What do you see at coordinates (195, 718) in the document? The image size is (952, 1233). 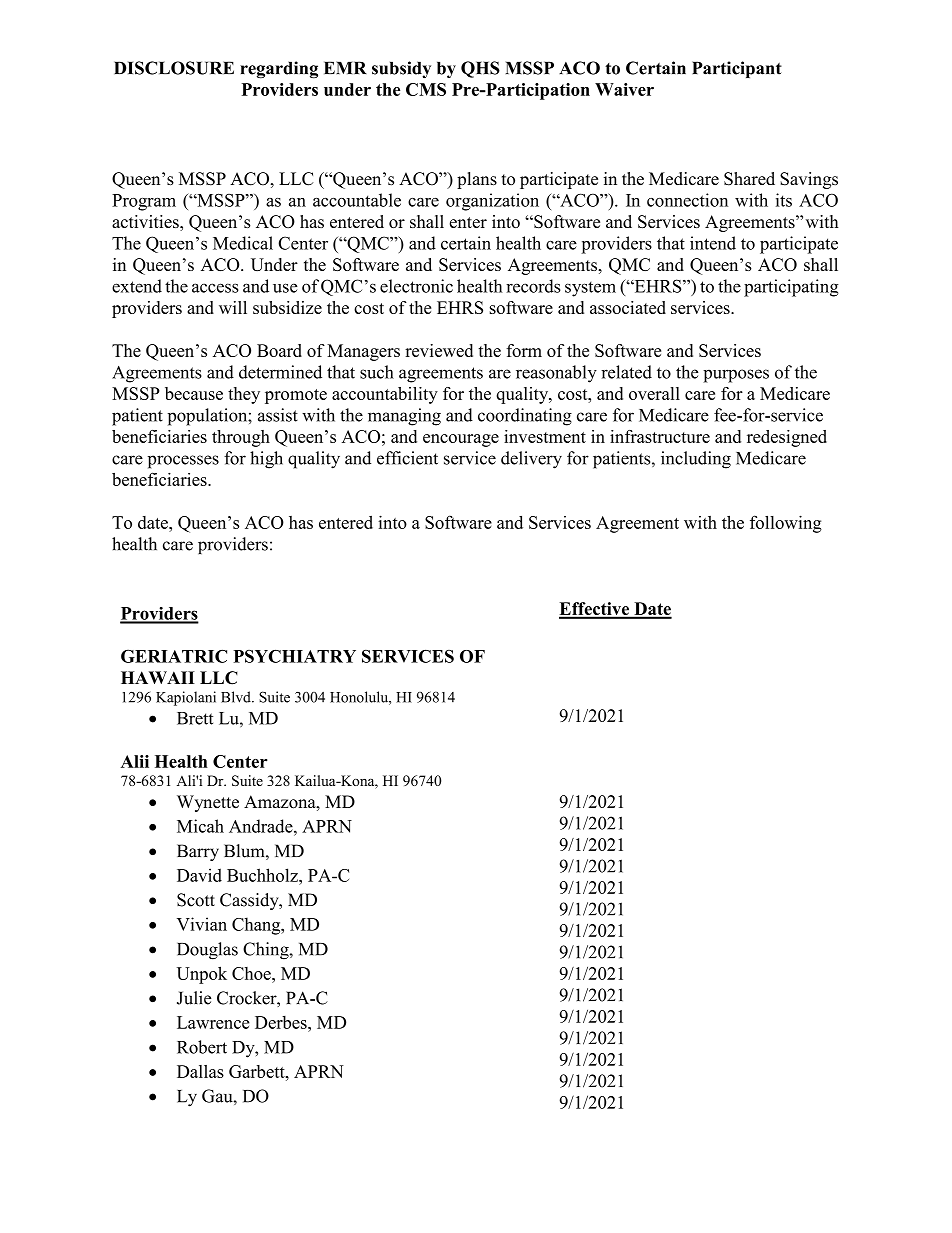 I see `Brett` at bounding box center [195, 718].
